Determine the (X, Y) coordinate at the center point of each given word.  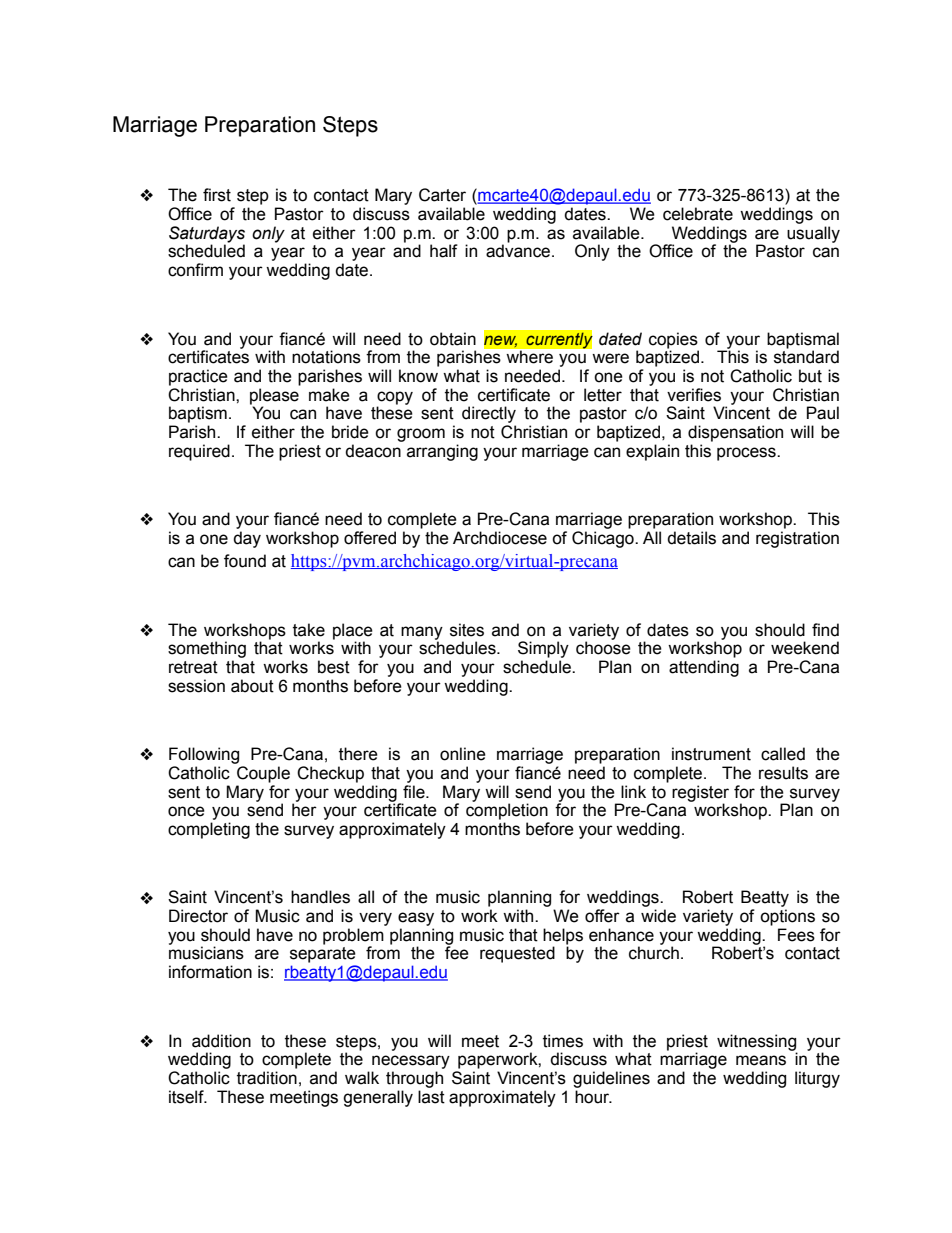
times (563, 1041)
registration (797, 539)
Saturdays (207, 235)
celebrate (698, 214)
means (761, 1060)
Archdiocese (500, 538)
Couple (263, 774)
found (245, 561)
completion (507, 811)
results (783, 773)
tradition (267, 1078)
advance (519, 251)
